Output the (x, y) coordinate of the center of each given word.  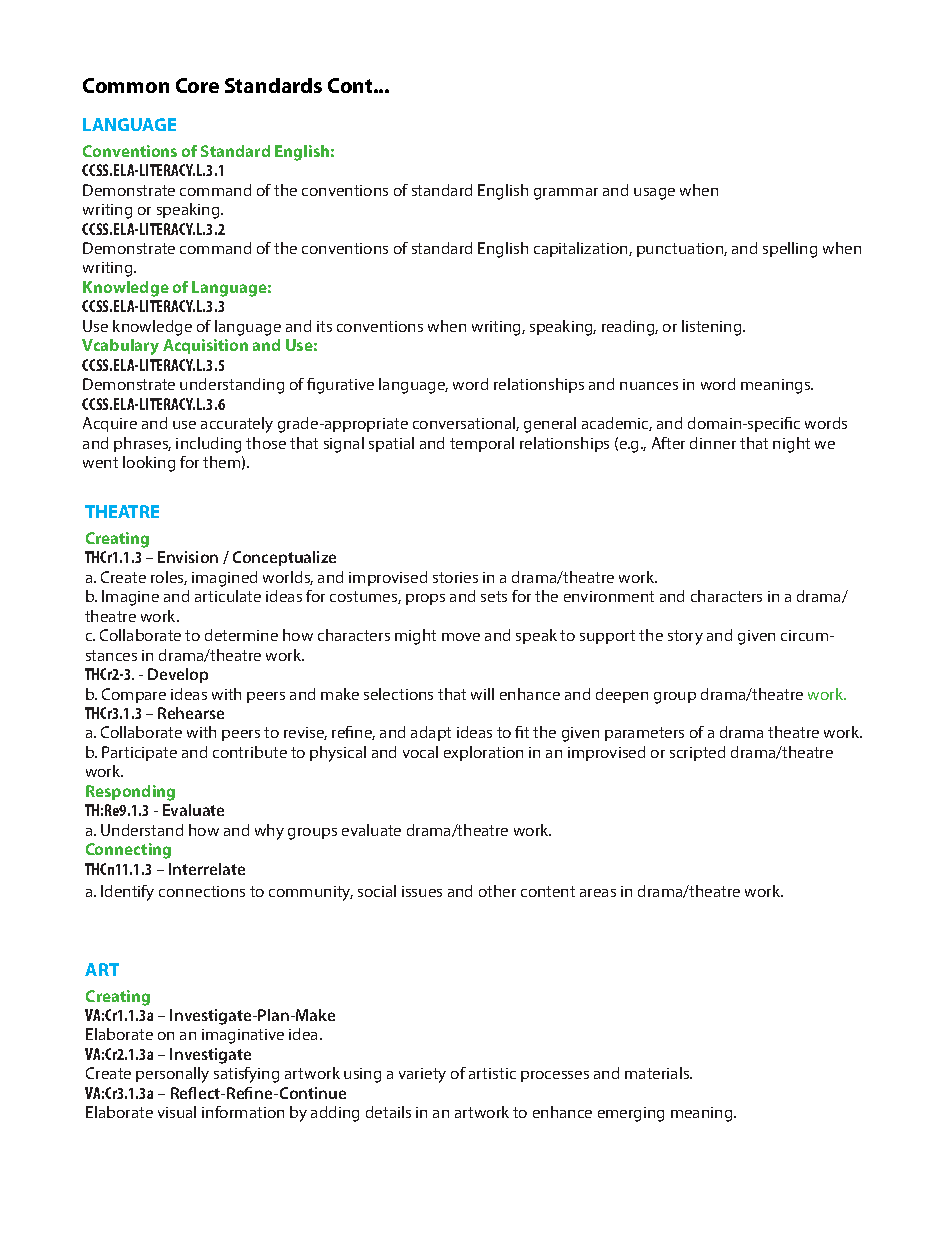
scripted (697, 753)
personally (172, 1075)
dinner (713, 443)
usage (654, 194)
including (208, 445)
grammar (566, 194)
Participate (139, 753)
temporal (482, 444)
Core (197, 85)
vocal (420, 752)
